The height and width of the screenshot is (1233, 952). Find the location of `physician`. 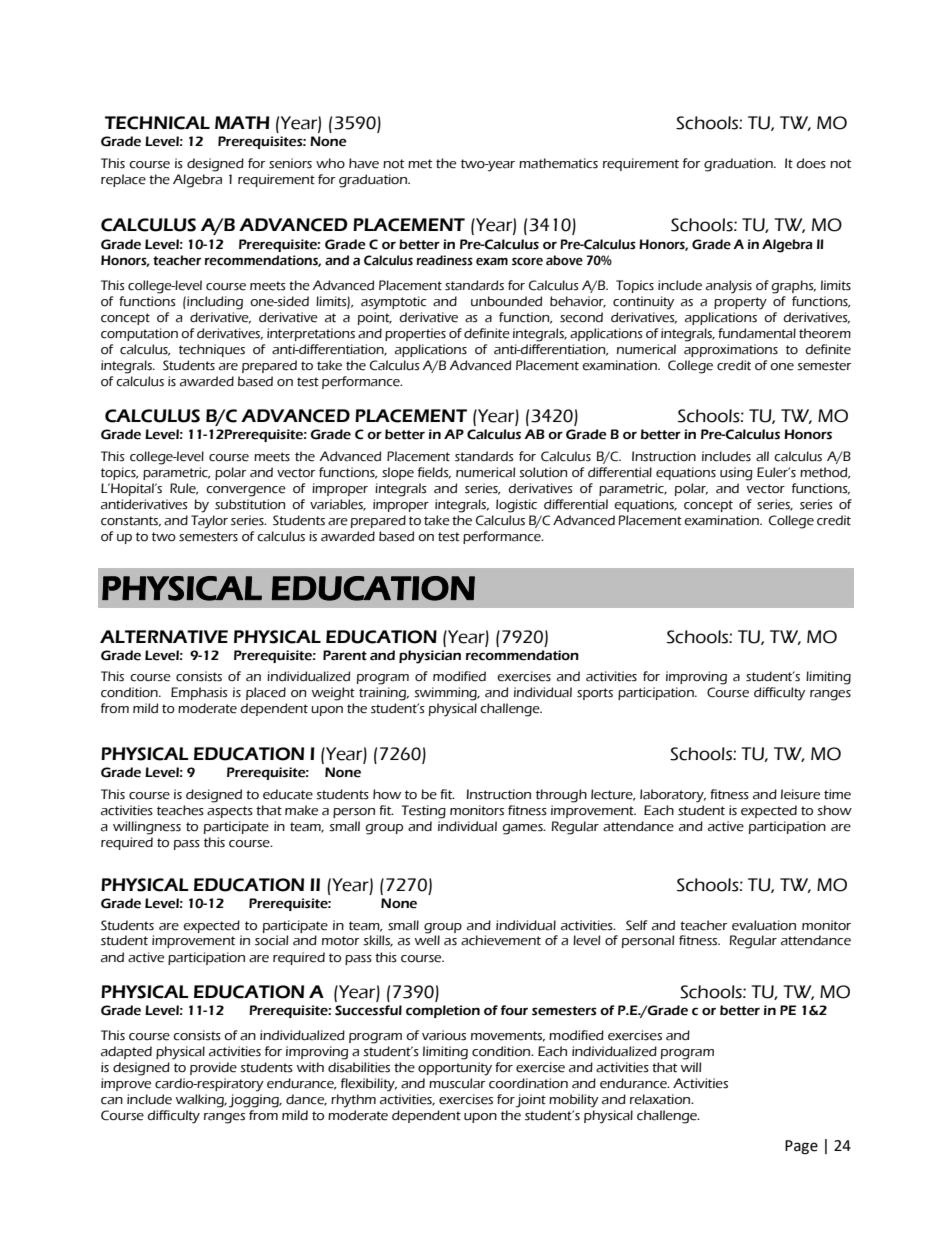

physician is located at coordinates (430, 657).
